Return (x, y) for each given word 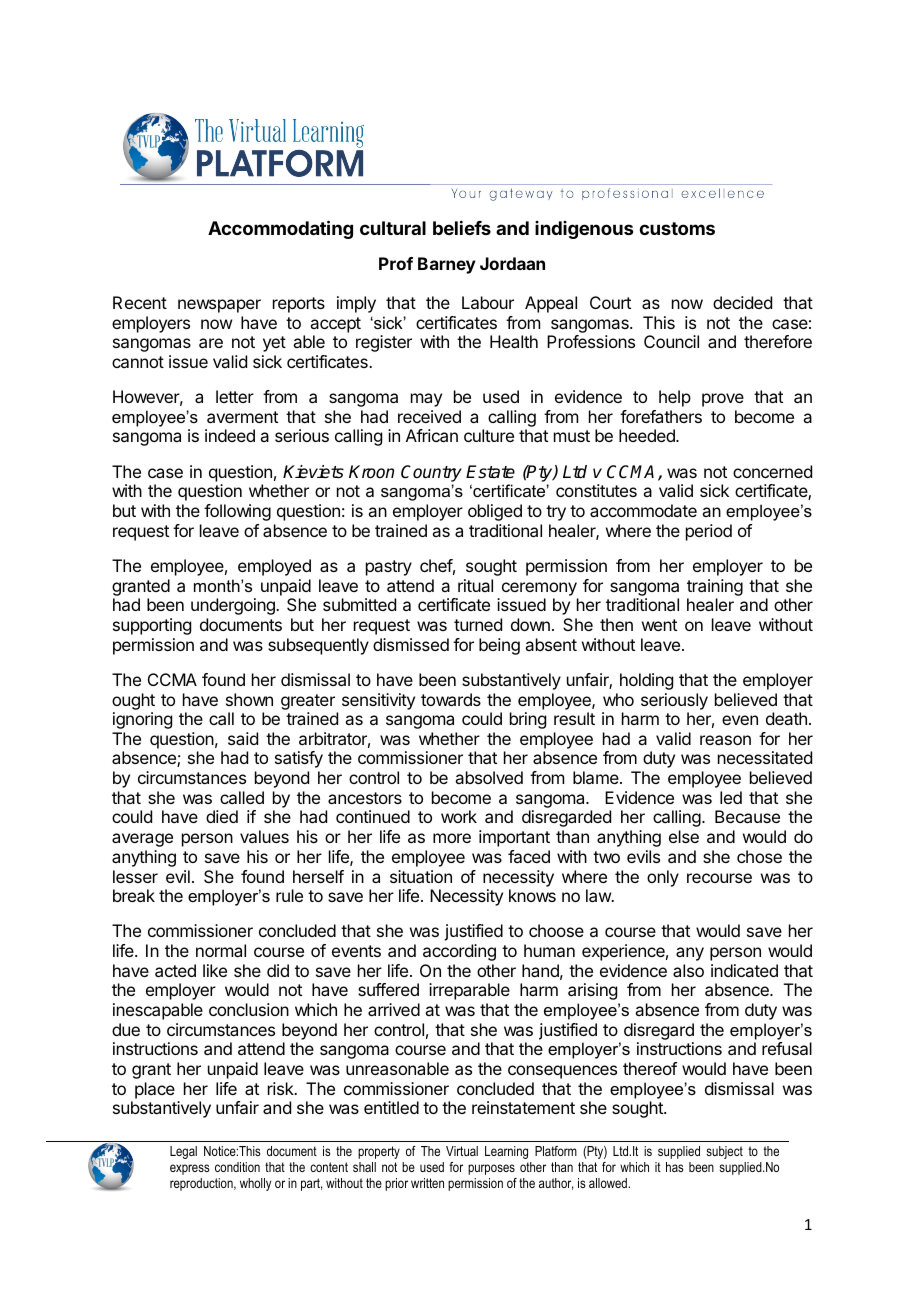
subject (724, 1152)
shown (249, 699)
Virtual (462, 1151)
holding (646, 681)
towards (451, 699)
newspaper (219, 306)
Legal (183, 1152)
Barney (447, 265)
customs (677, 228)
